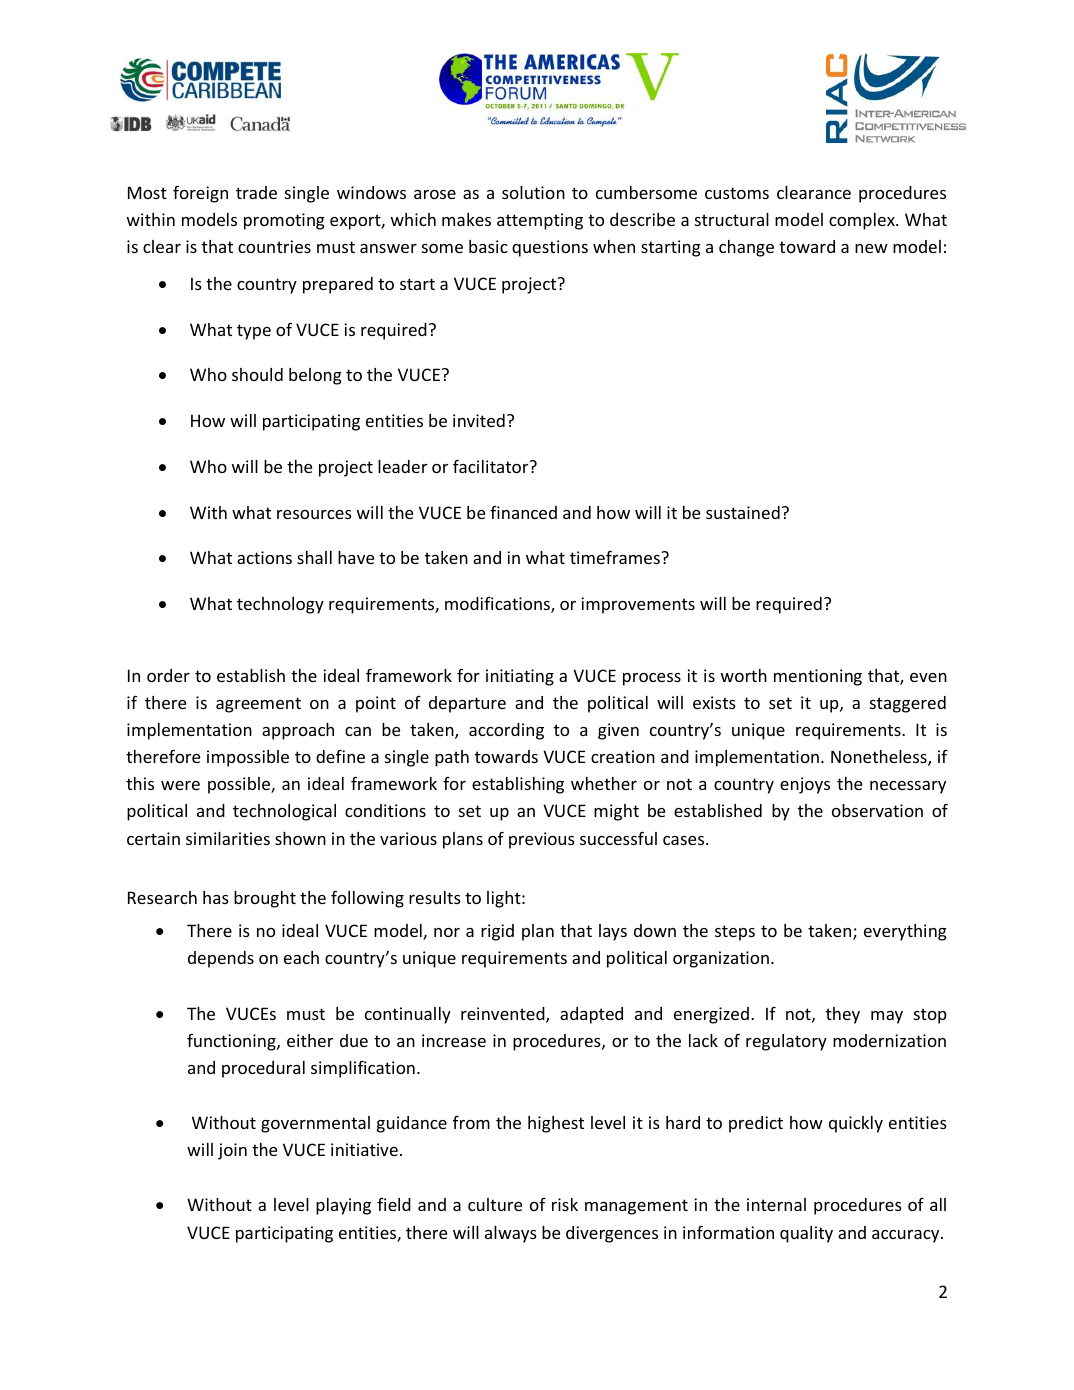 This screenshot has height=1390, width=1074. What do you see at coordinates (743, 512) in the screenshot?
I see `sustained` at bounding box center [743, 512].
